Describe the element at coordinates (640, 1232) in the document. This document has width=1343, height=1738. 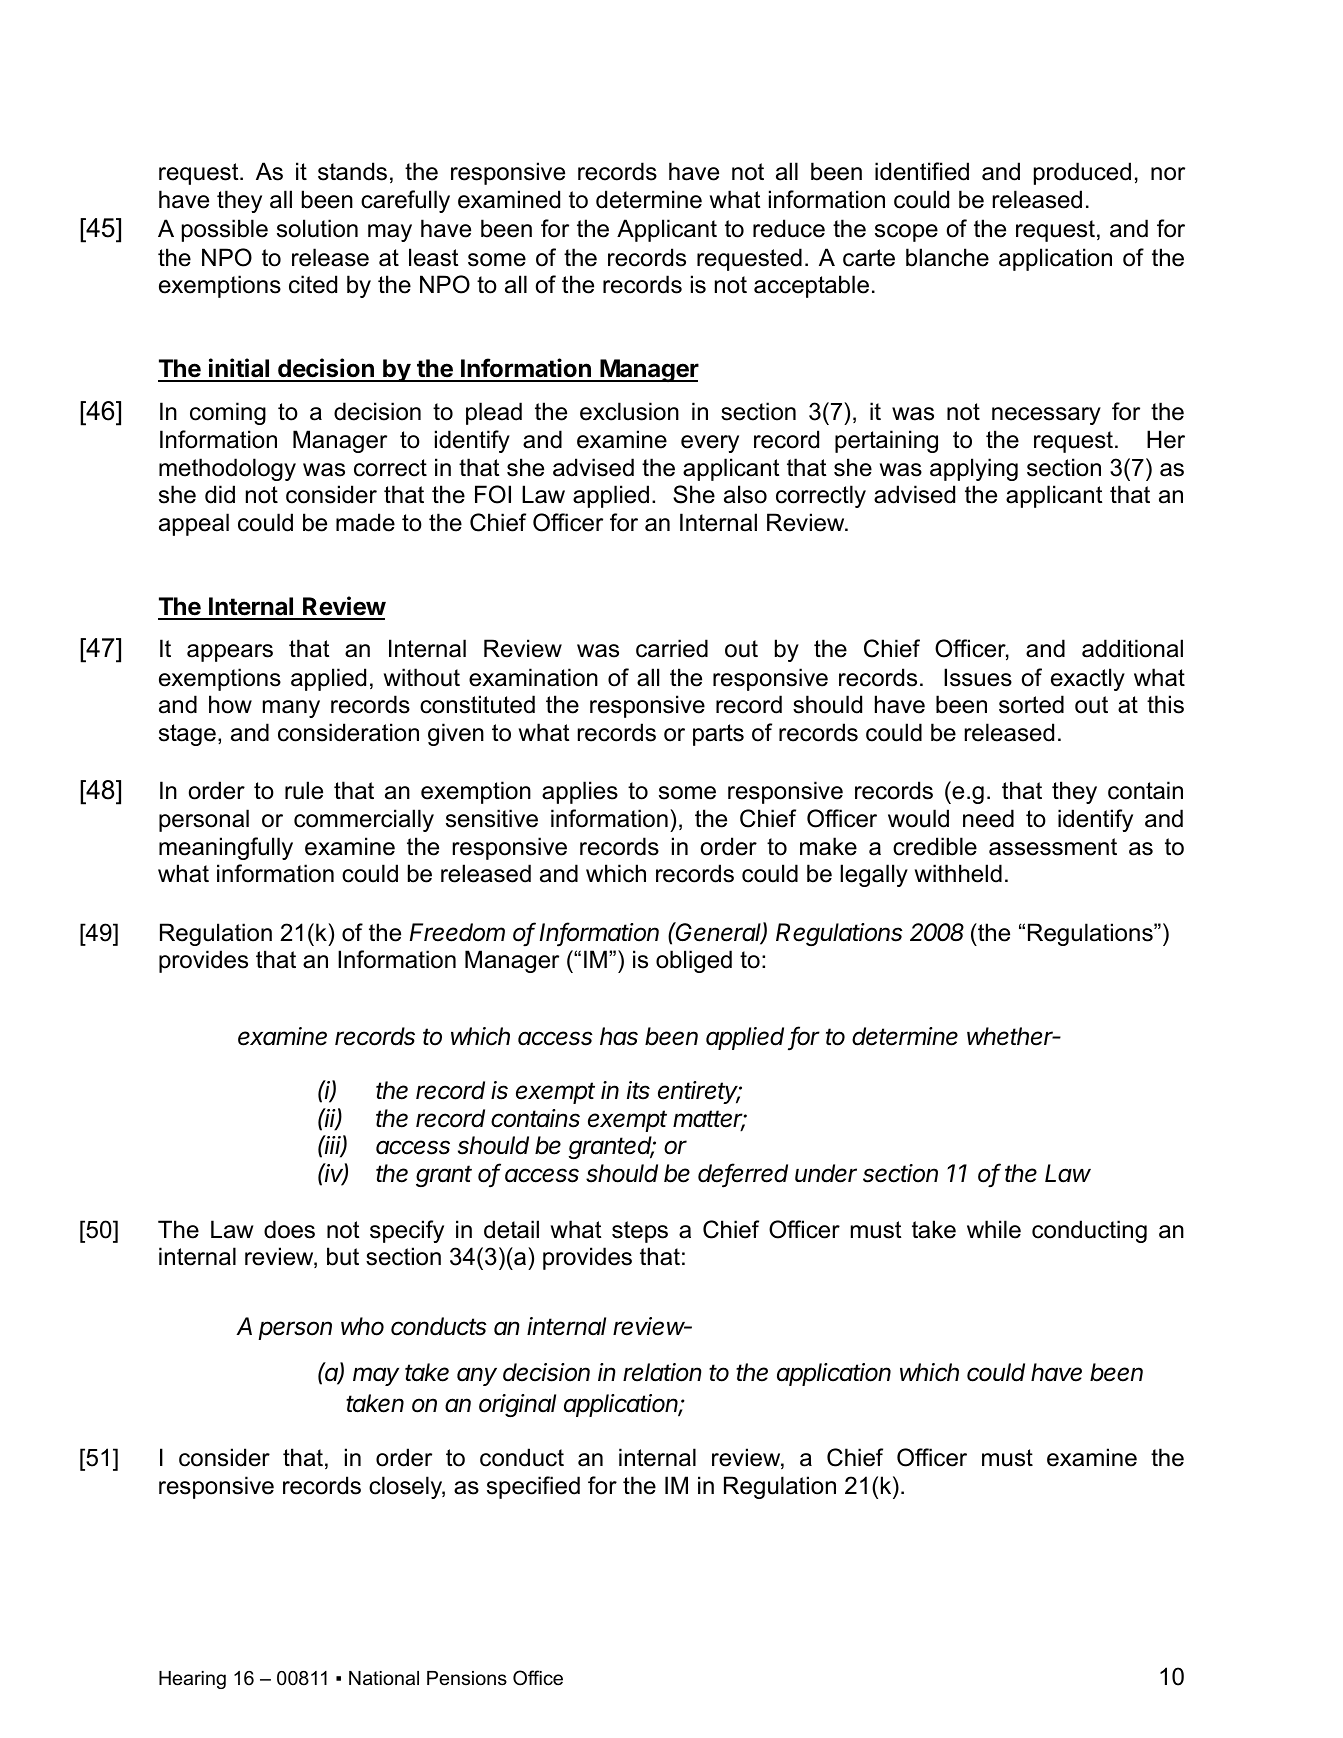
I see `steps` at that location.
